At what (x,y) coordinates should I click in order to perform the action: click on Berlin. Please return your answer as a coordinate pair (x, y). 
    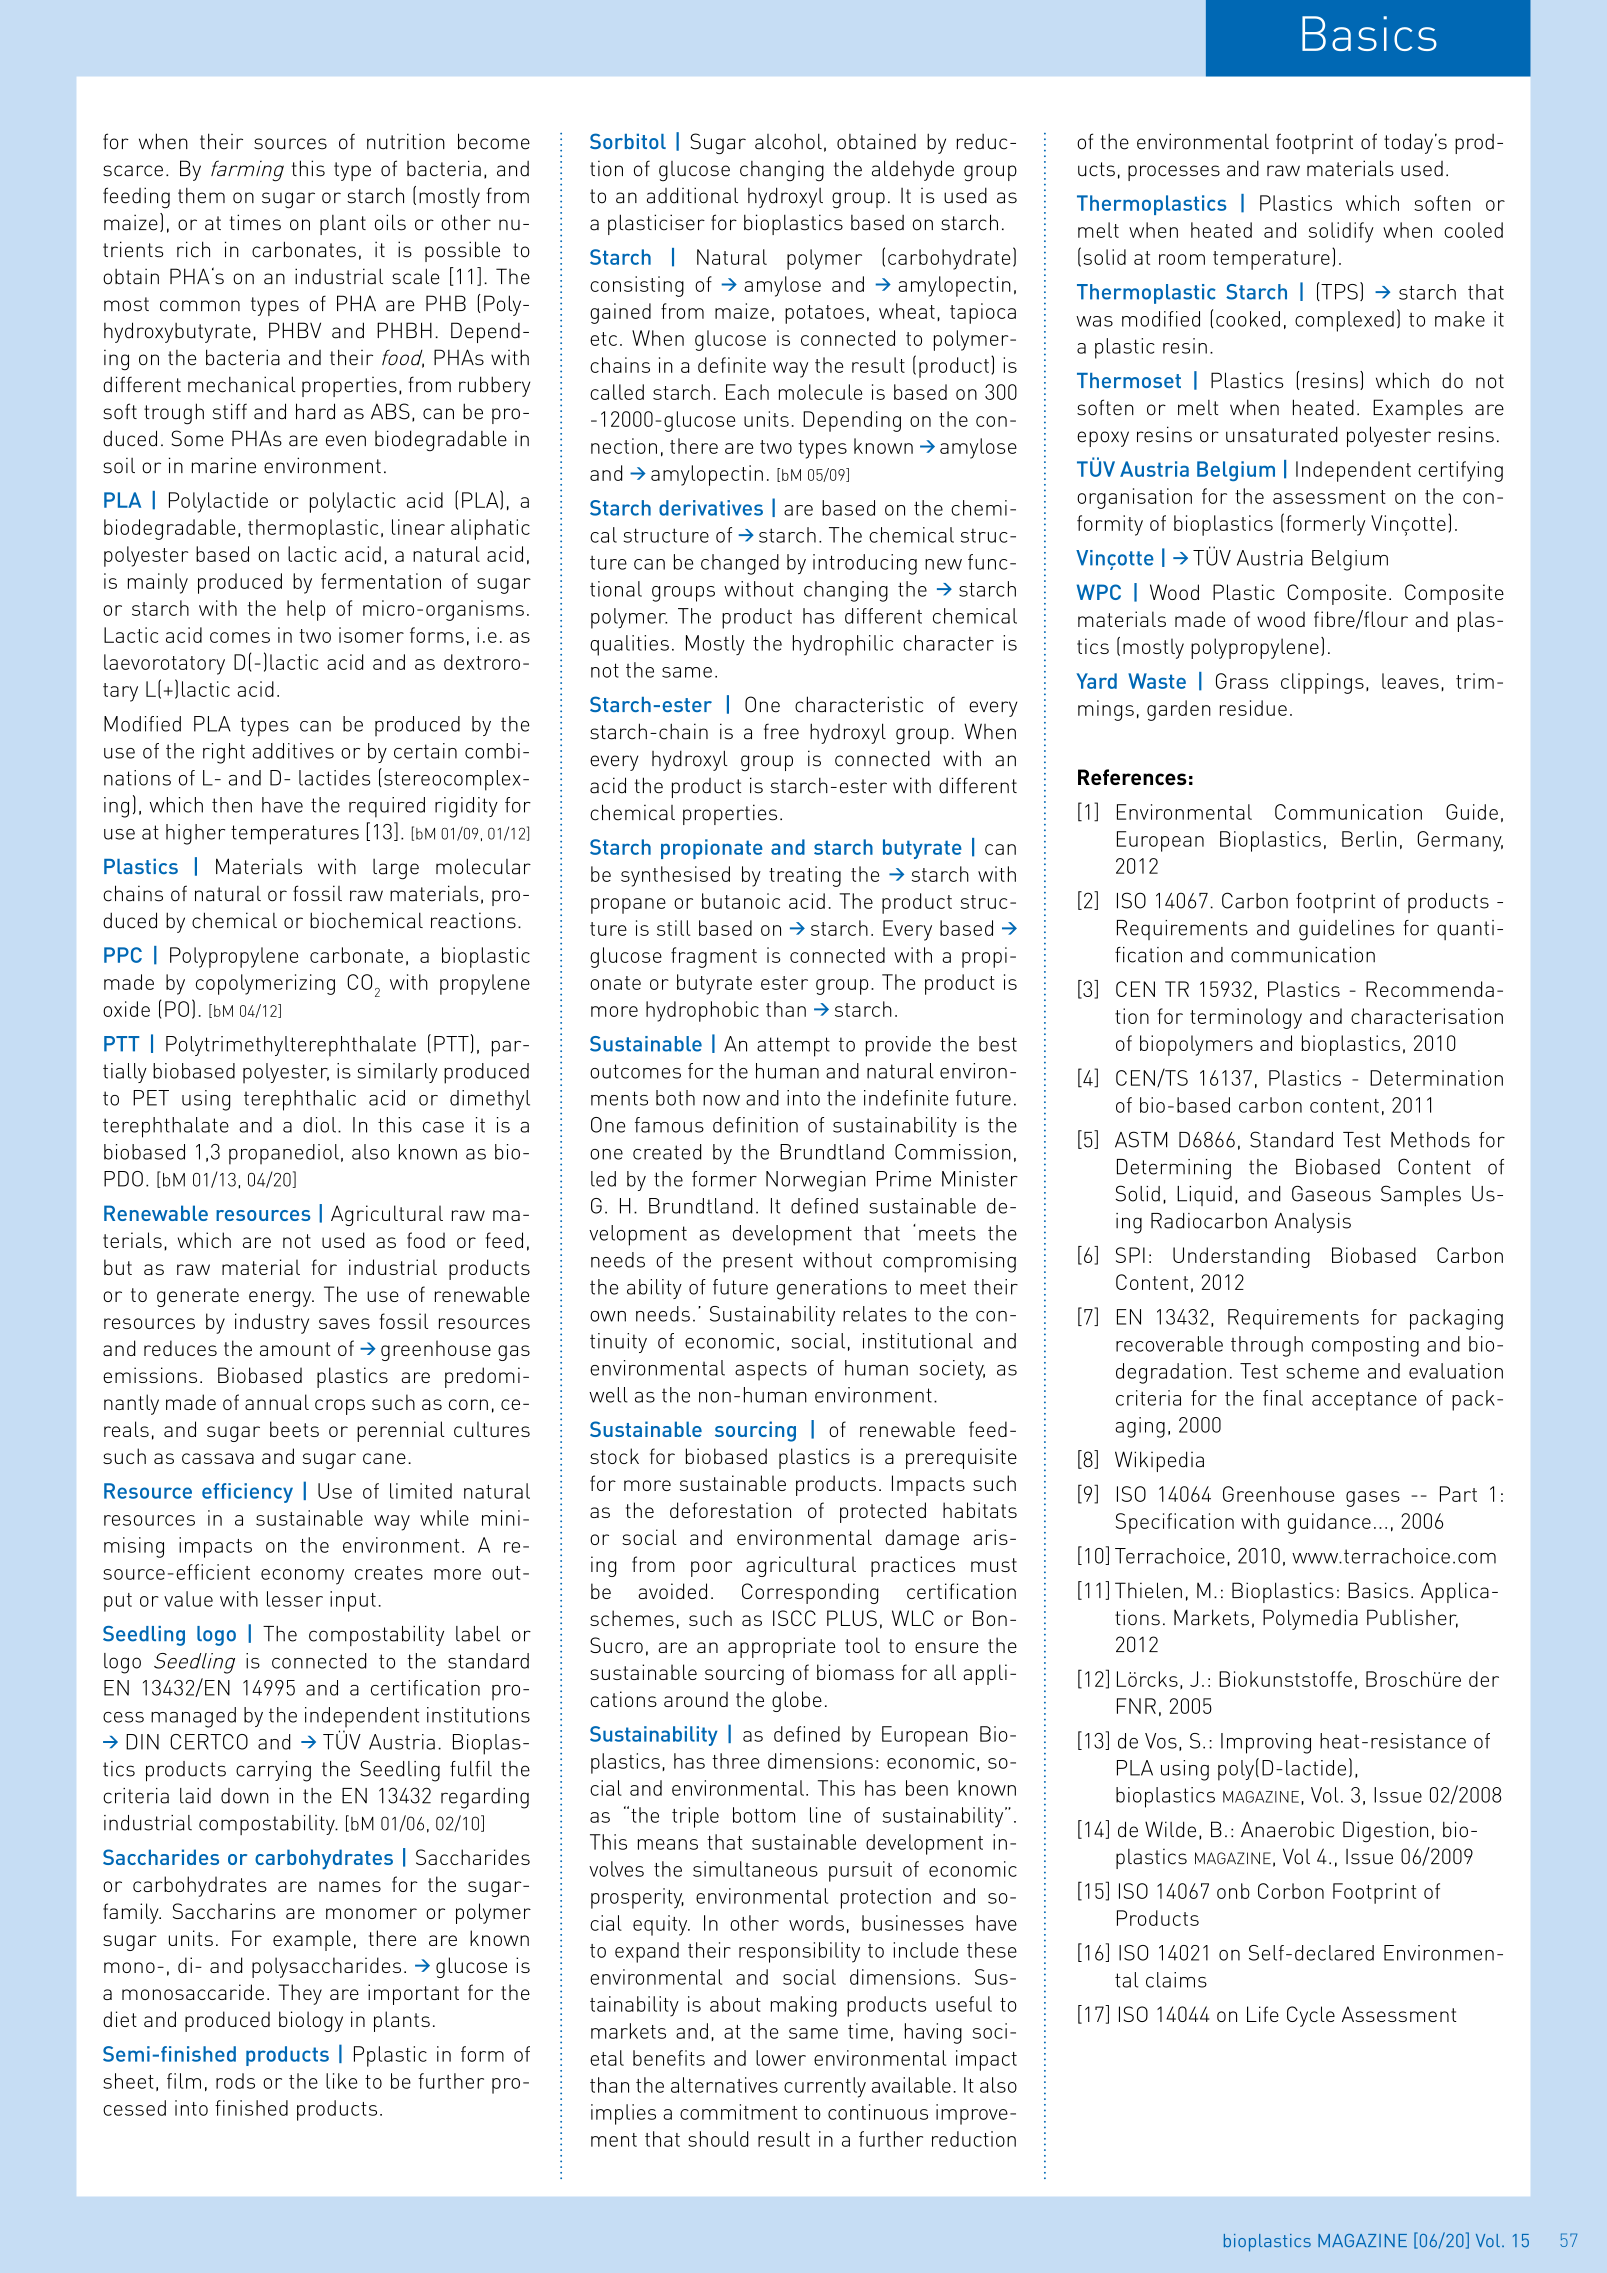
    Looking at the image, I should click on (1369, 839).
